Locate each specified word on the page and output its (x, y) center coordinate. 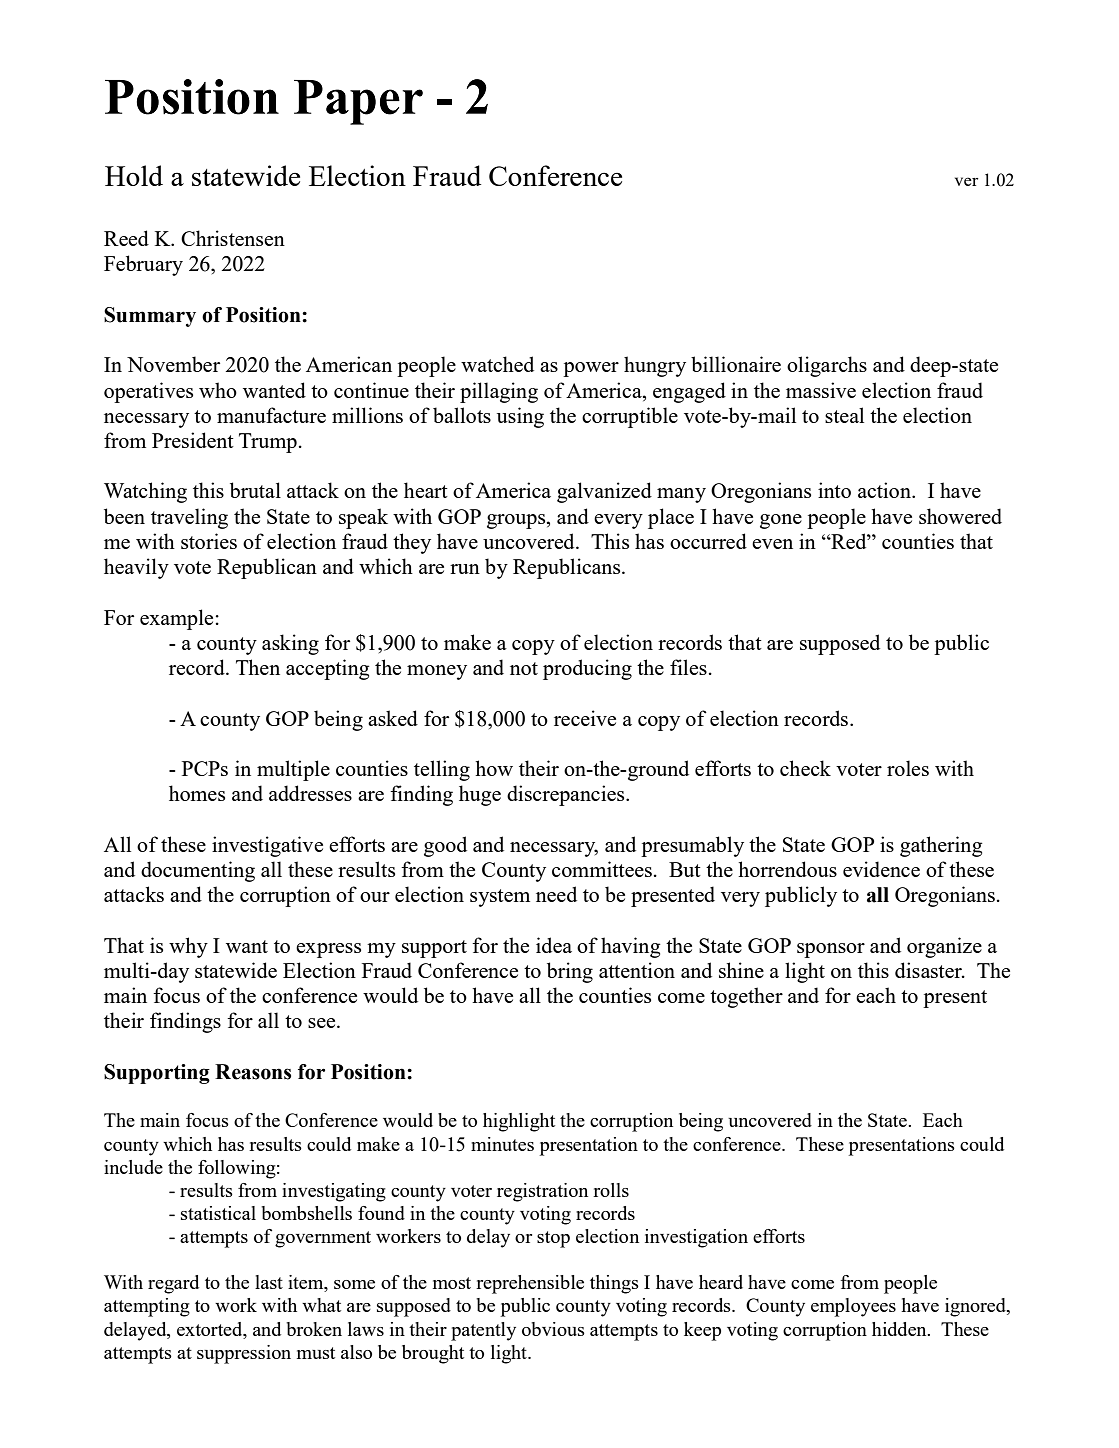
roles (908, 768)
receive (585, 718)
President (193, 440)
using (520, 417)
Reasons (253, 1072)
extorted (211, 1329)
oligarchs (827, 366)
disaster (929, 970)
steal (844, 415)
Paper (358, 102)
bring (570, 972)
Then (258, 667)
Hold (134, 175)
